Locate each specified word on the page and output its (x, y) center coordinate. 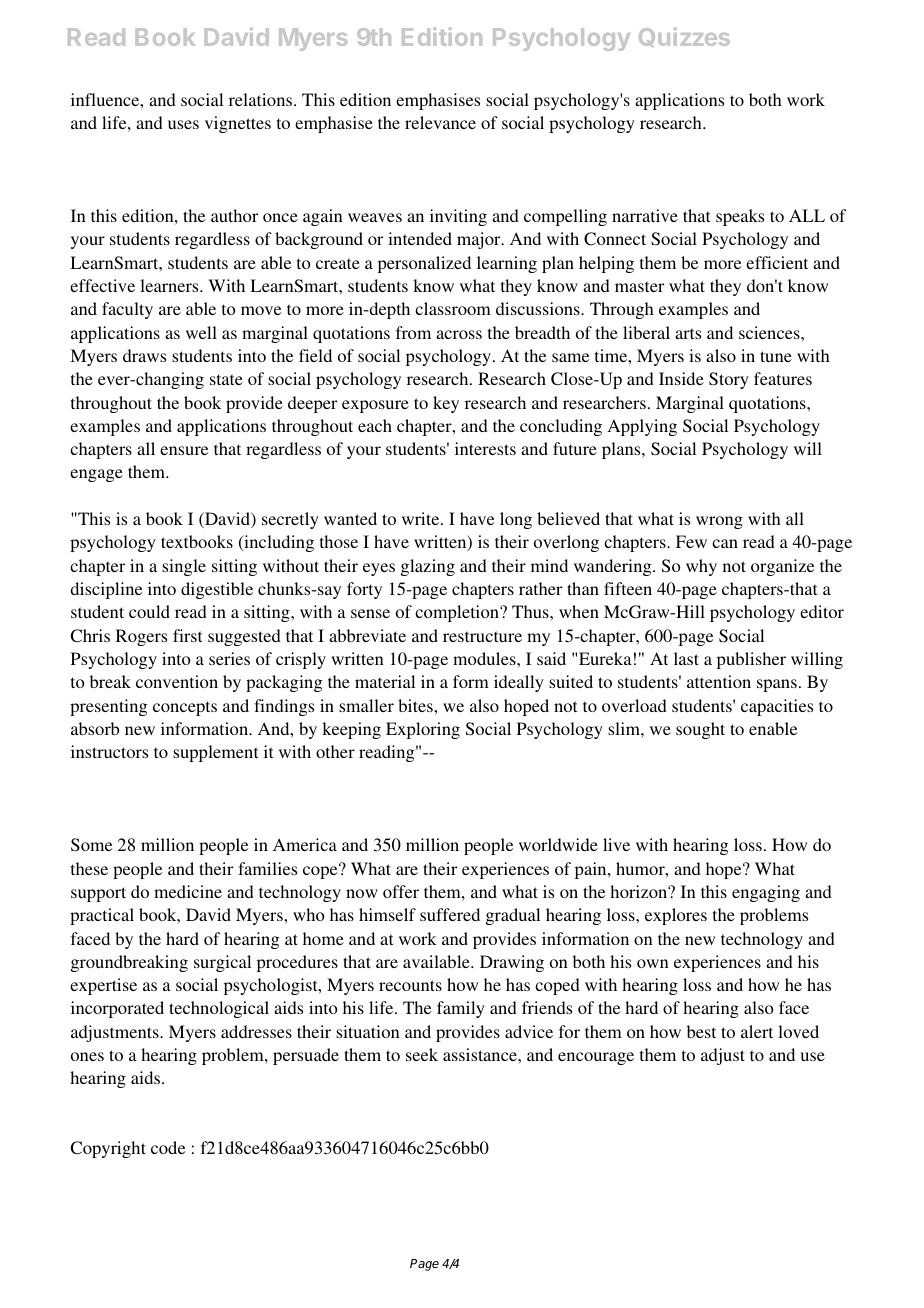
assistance (481, 1054)
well (201, 332)
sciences (770, 332)
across (459, 334)
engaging (766, 893)
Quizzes (684, 37)
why (701, 567)
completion (458, 613)
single (184, 567)
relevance (440, 122)
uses (183, 124)
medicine (188, 891)
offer (401, 891)
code (168, 1147)
